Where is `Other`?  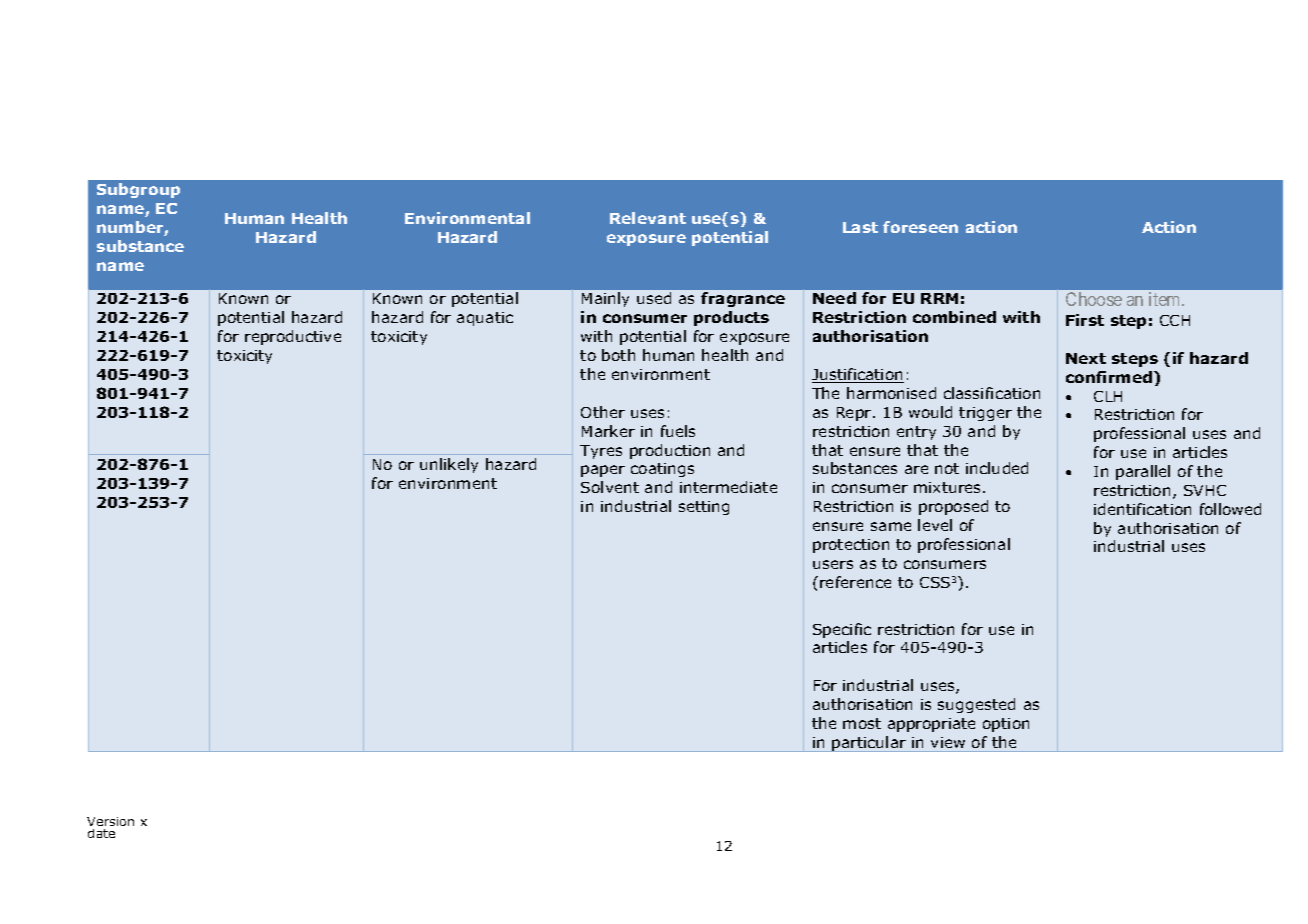
Other is located at coordinates (603, 412).
